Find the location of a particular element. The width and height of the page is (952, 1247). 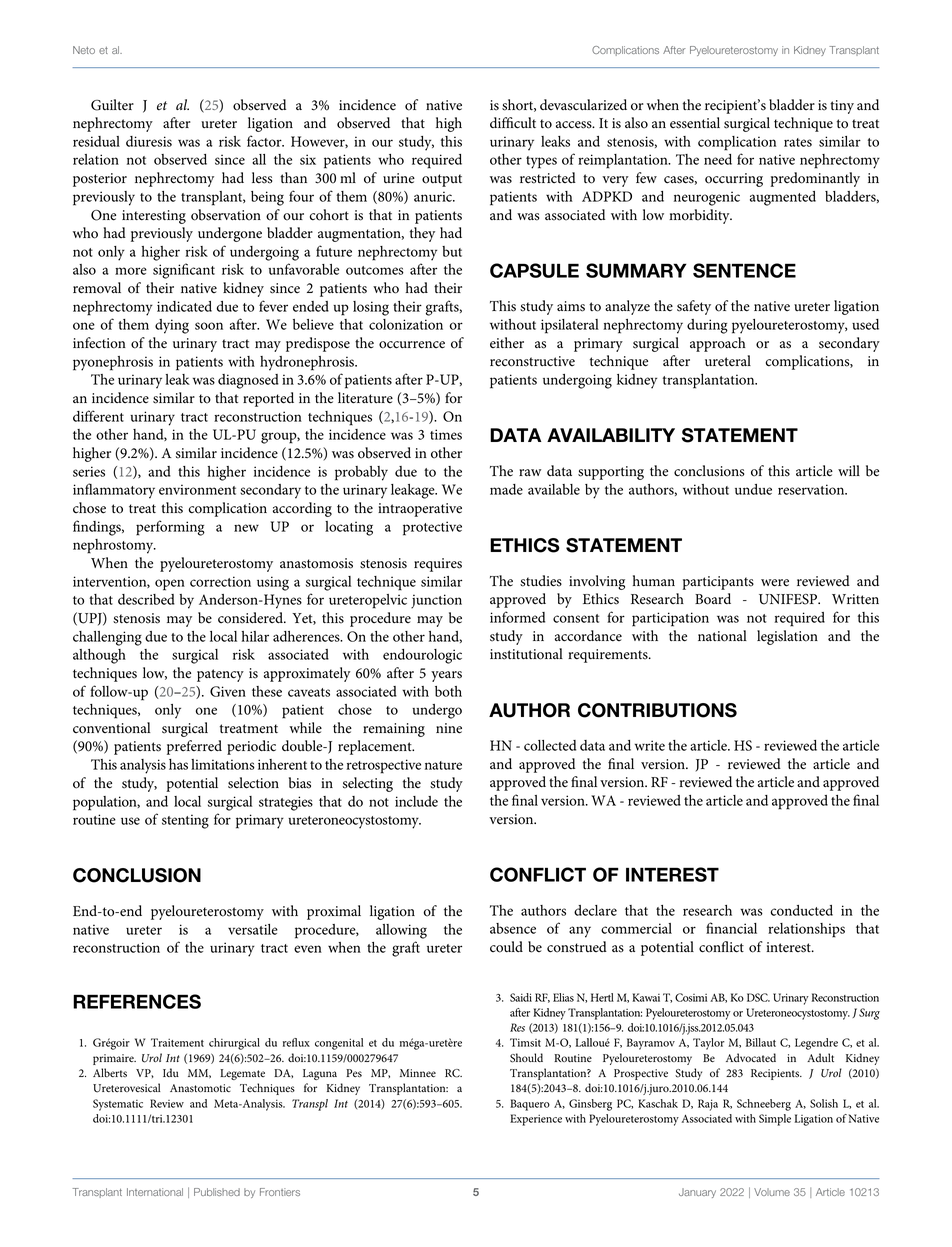

output is located at coordinates (442, 180).
